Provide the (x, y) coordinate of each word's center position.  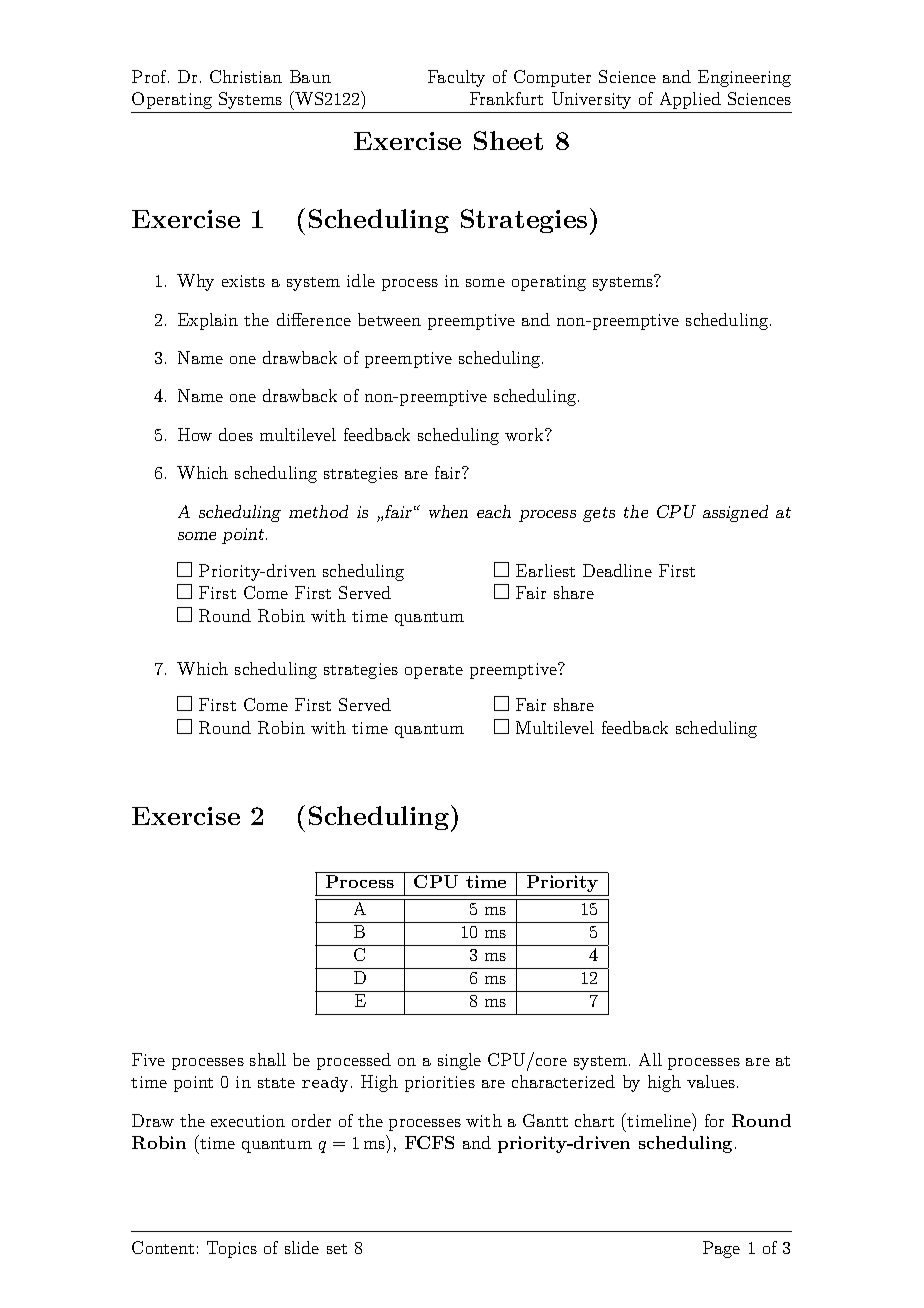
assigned (735, 513)
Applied (690, 100)
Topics (232, 1249)
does (236, 434)
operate (434, 672)
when (448, 511)
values (711, 1081)
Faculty (456, 78)
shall (268, 1059)
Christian (246, 76)
